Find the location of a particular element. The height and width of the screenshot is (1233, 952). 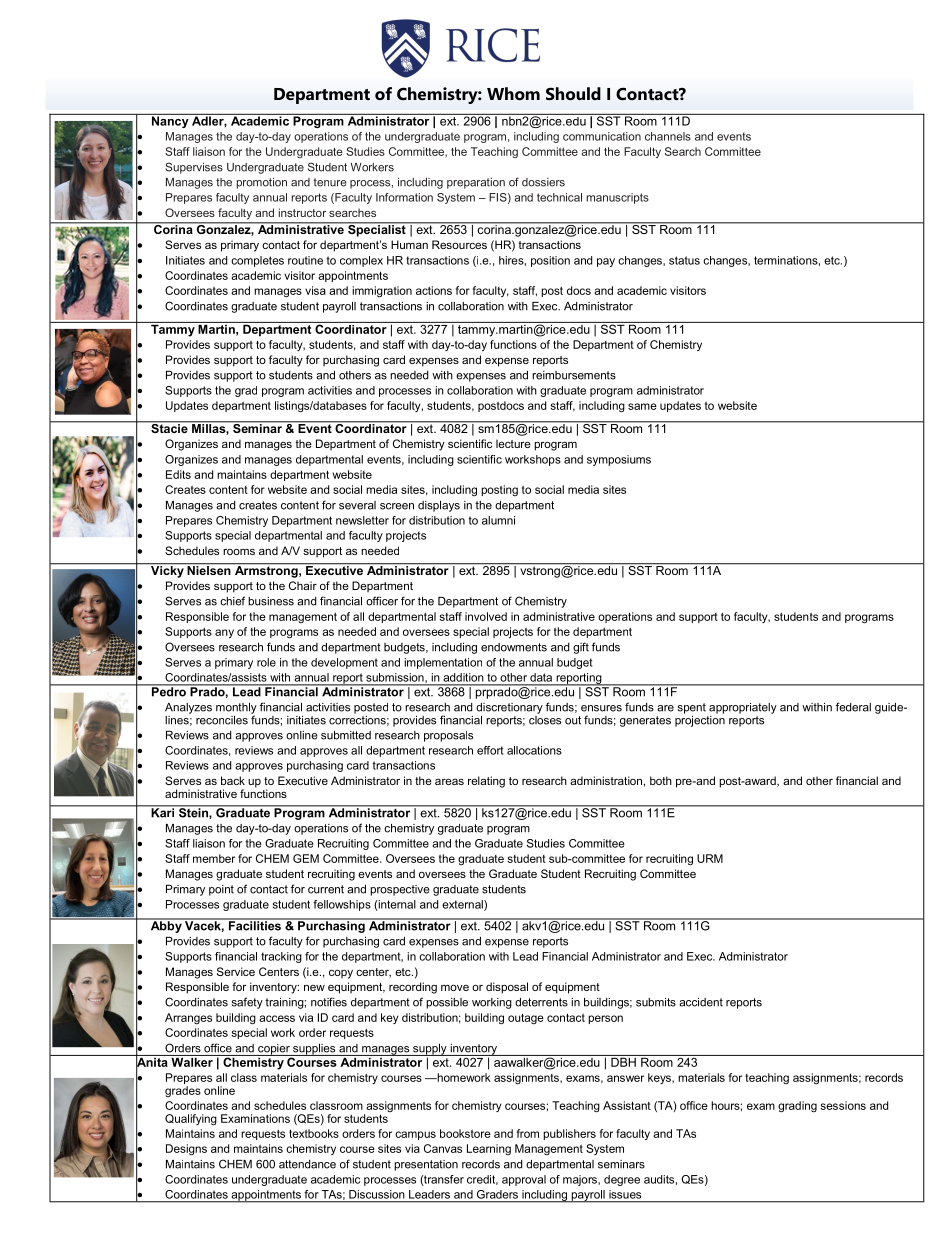

same is located at coordinates (642, 406).
